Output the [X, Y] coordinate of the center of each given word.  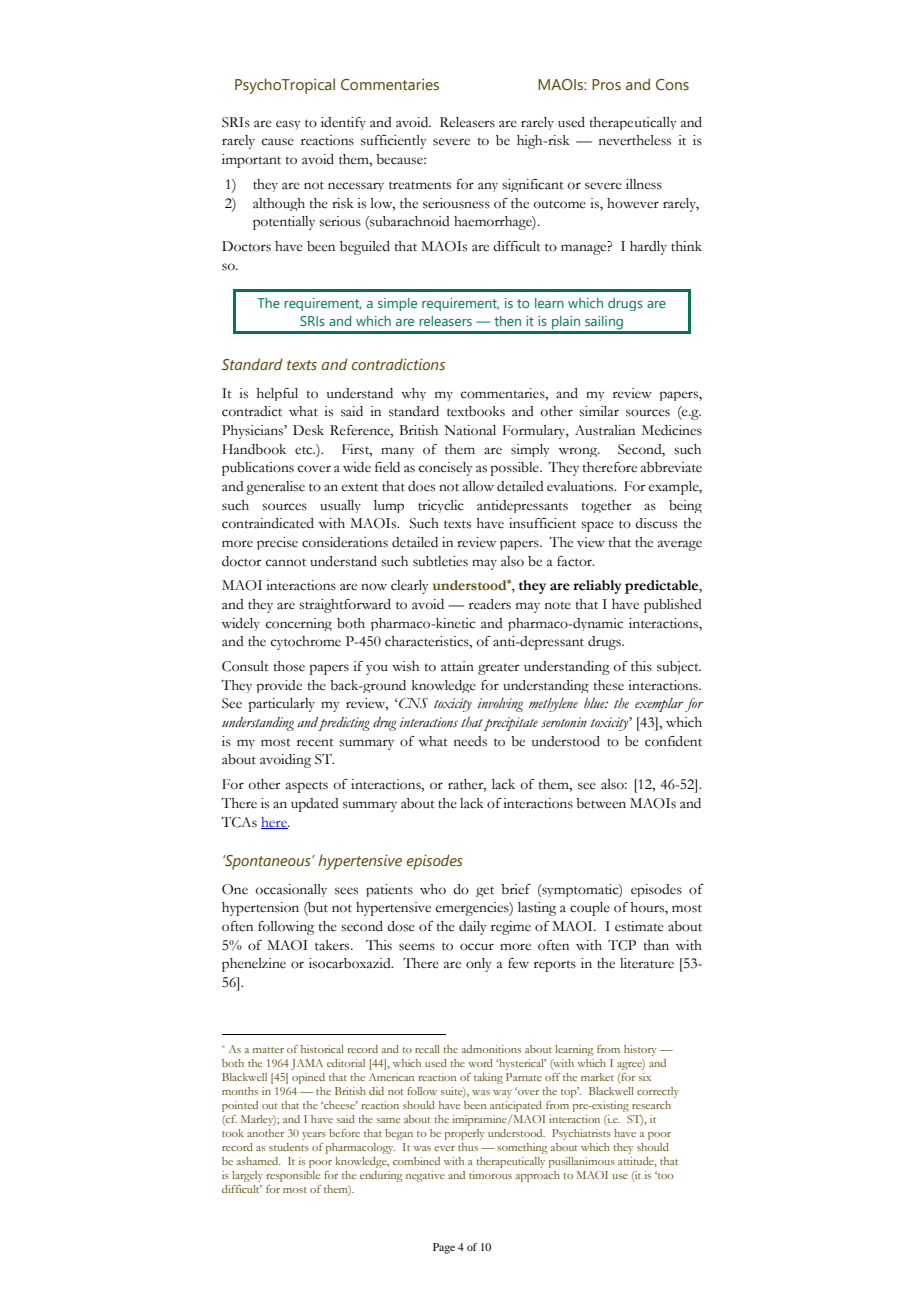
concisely [446, 469]
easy [288, 125]
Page [444, 1248]
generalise [275, 488]
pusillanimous [582, 1162]
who [433, 889]
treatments [420, 185]
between [601, 803]
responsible [293, 1176]
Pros [606, 84]
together [606, 506]
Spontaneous [268, 862]
